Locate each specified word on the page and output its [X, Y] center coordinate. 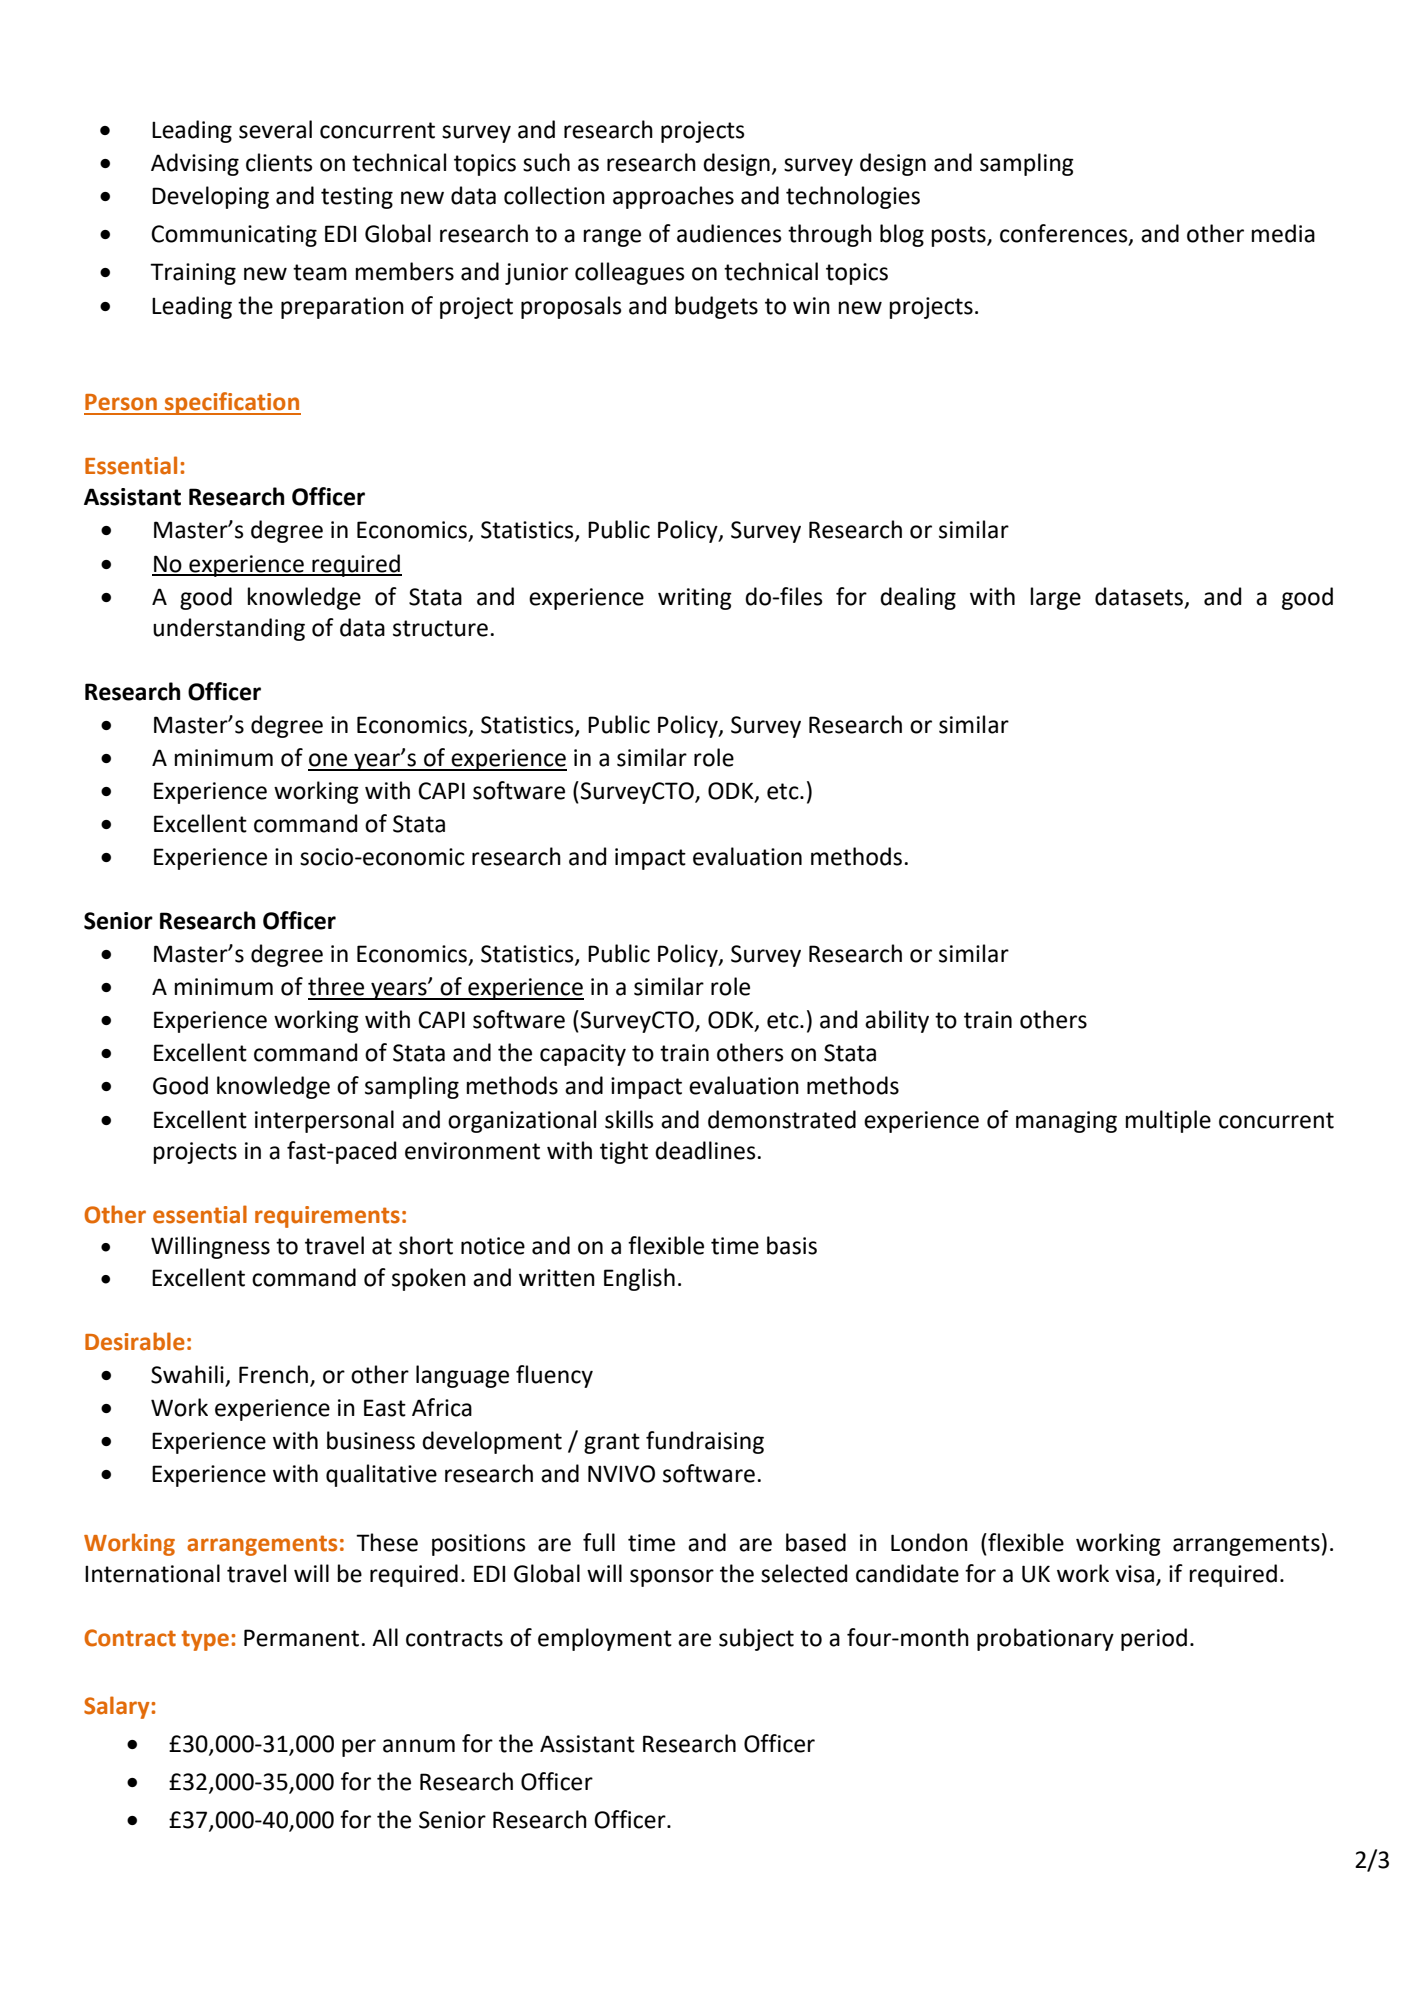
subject [756, 1639]
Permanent [301, 1638]
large [1056, 598]
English [639, 1279]
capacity [583, 1055]
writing [695, 599]
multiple [1168, 1121]
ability [897, 1021]
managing [1066, 1122]
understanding [229, 629]
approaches [673, 197]
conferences [1065, 234]
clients [279, 162]
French [273, 1374]
